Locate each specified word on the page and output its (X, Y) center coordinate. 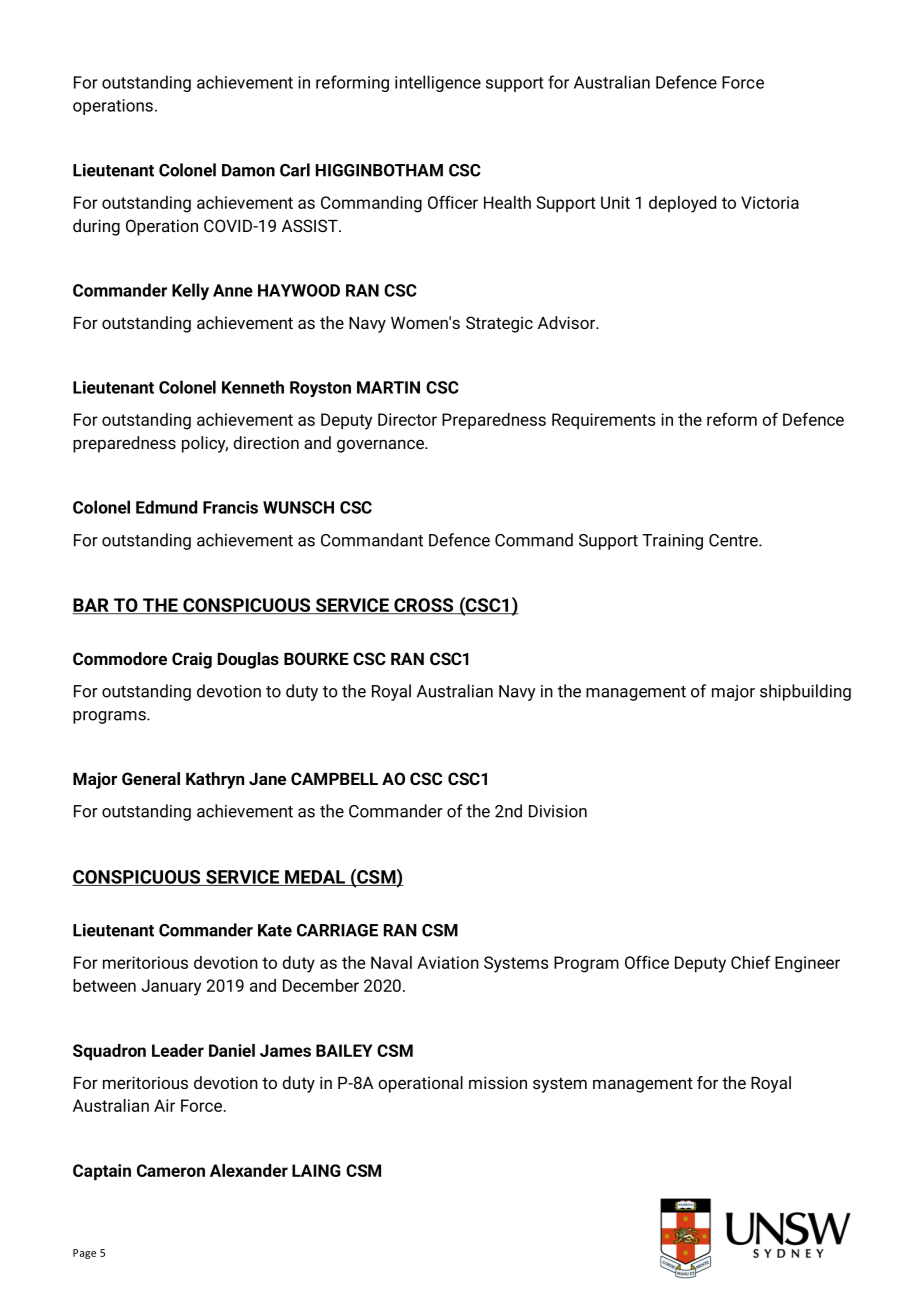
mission (498, 1082)
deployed (682, 204)
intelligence (438, 83)
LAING (316, 1170)
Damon (248, 170)
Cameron (171, 1170)
